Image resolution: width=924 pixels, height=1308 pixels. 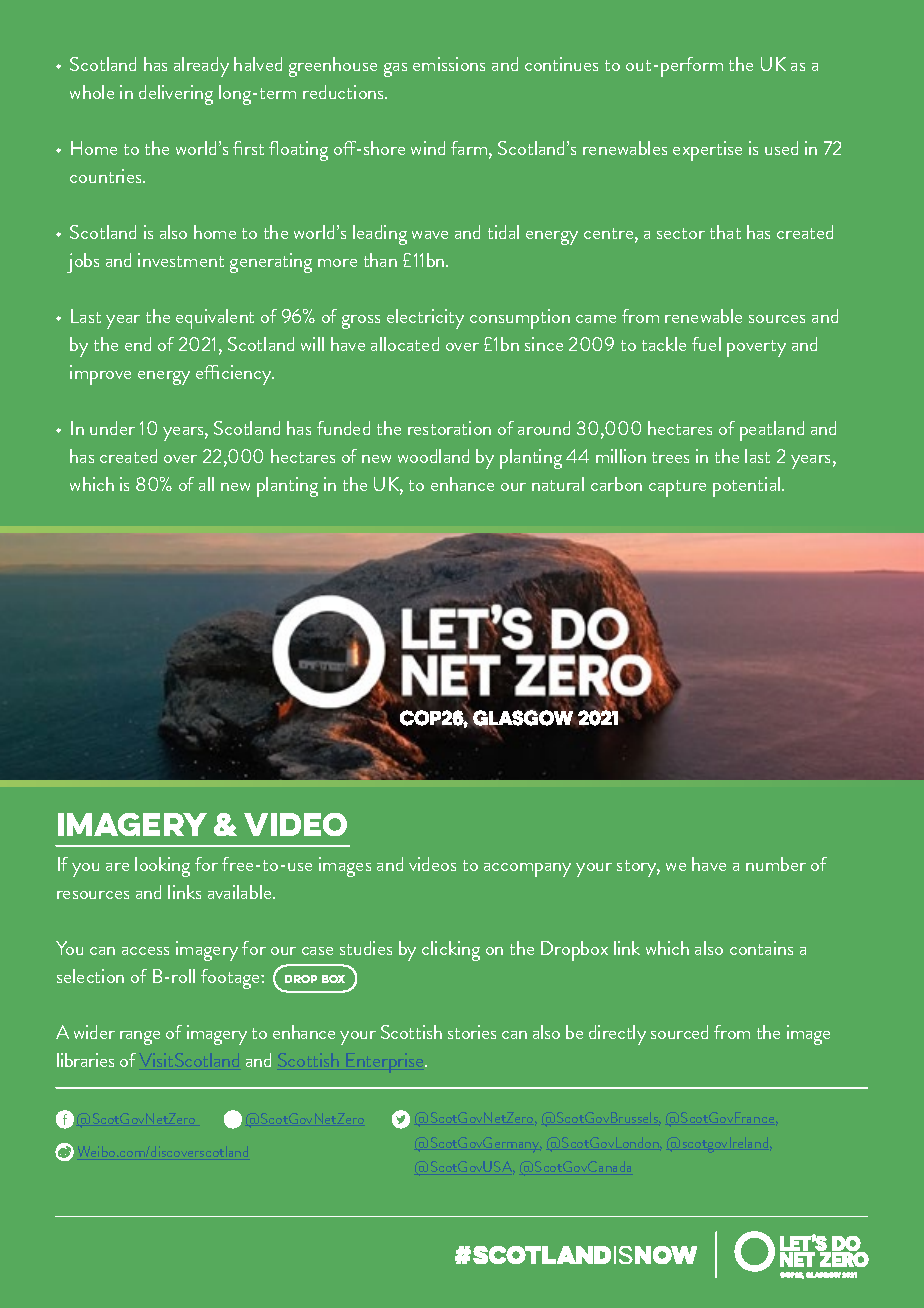 I want to click on delivering, so click(x=176, y=95).
